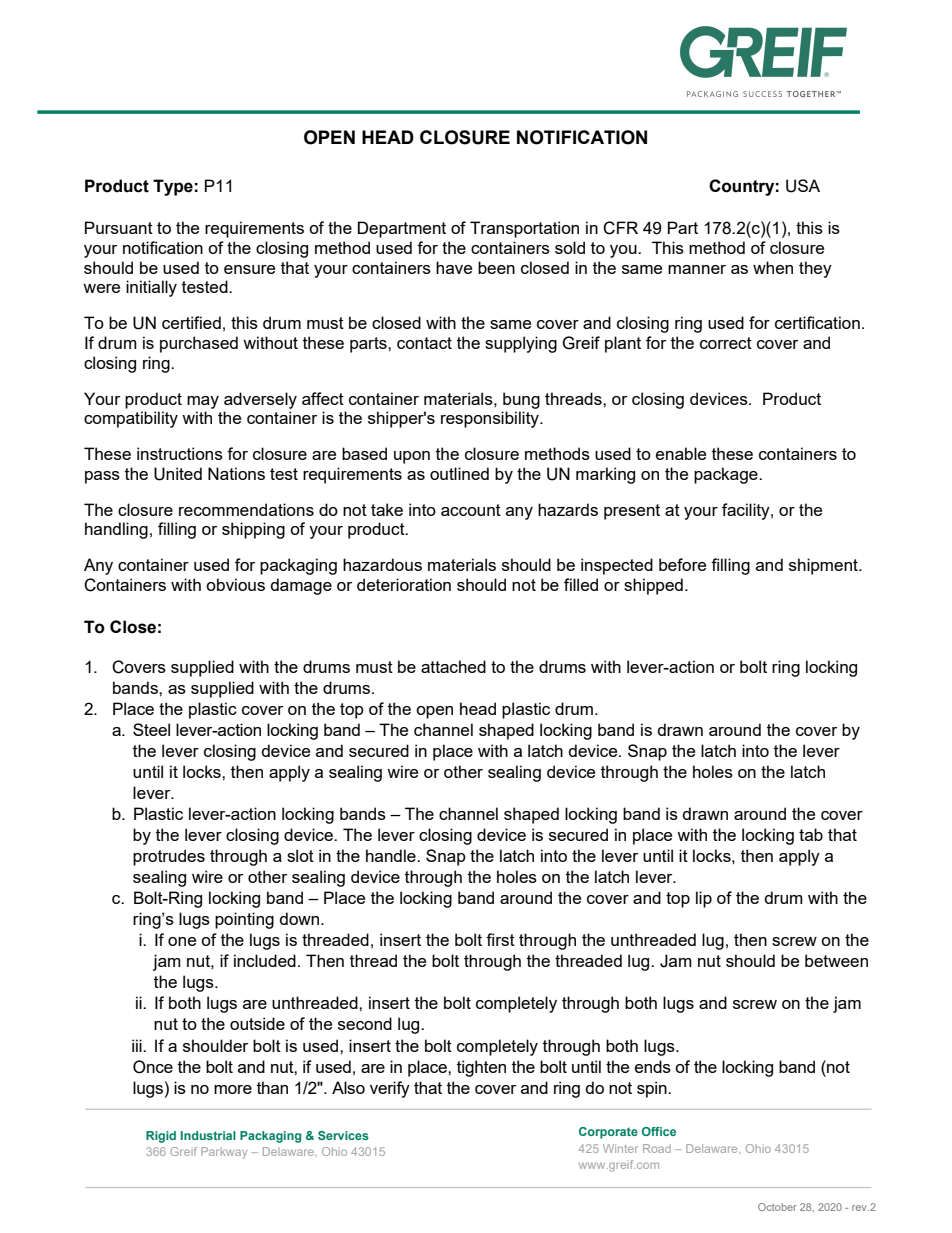 The height and width of the screenshot is (1233, 952). What do you see at coordinates (524, 229) in the screenshot?
I see `Transportation` at bounding box center [524, 229].
